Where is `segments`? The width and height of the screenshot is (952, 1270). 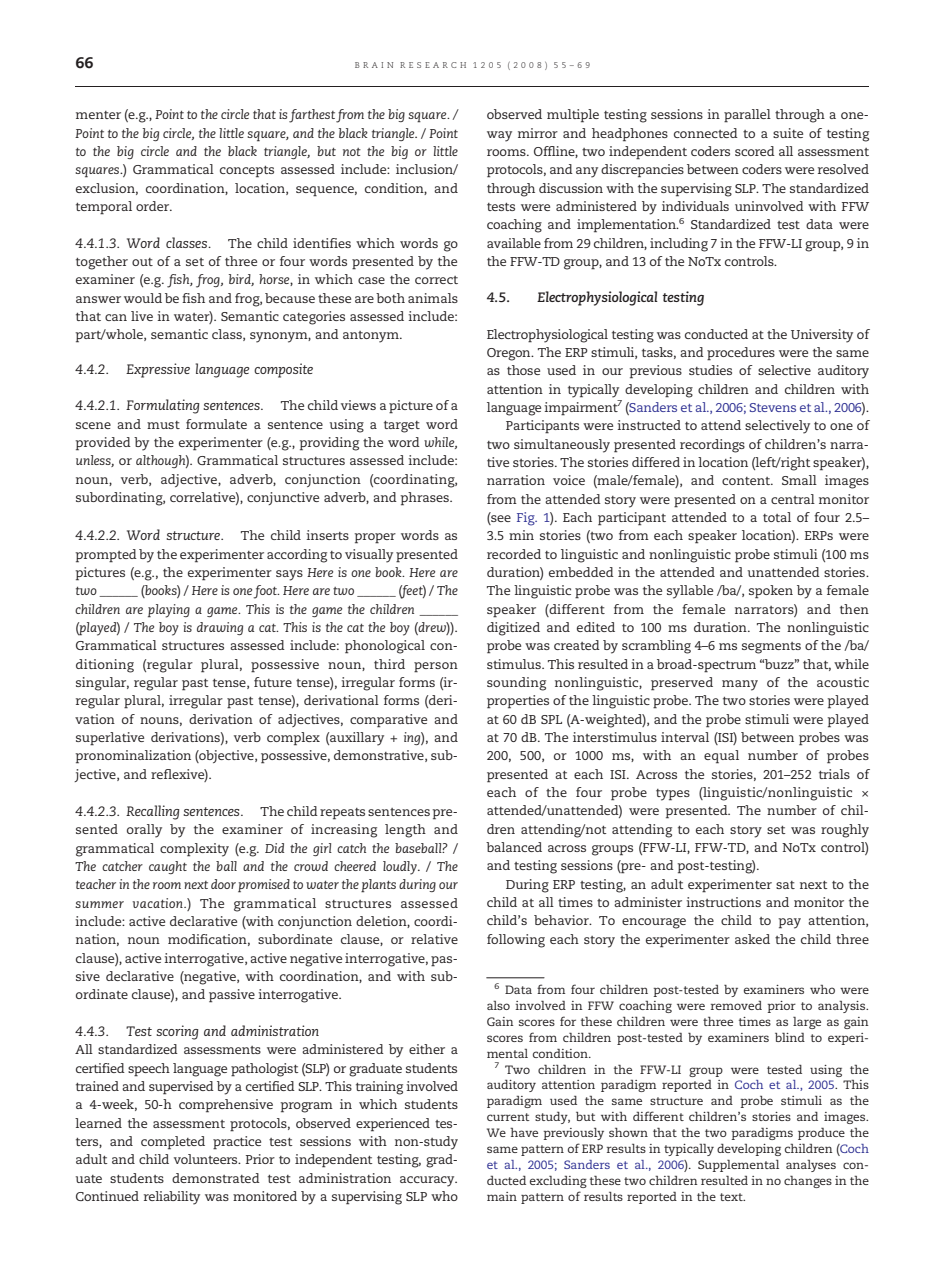
segments is located at coordinates (771, 648).
